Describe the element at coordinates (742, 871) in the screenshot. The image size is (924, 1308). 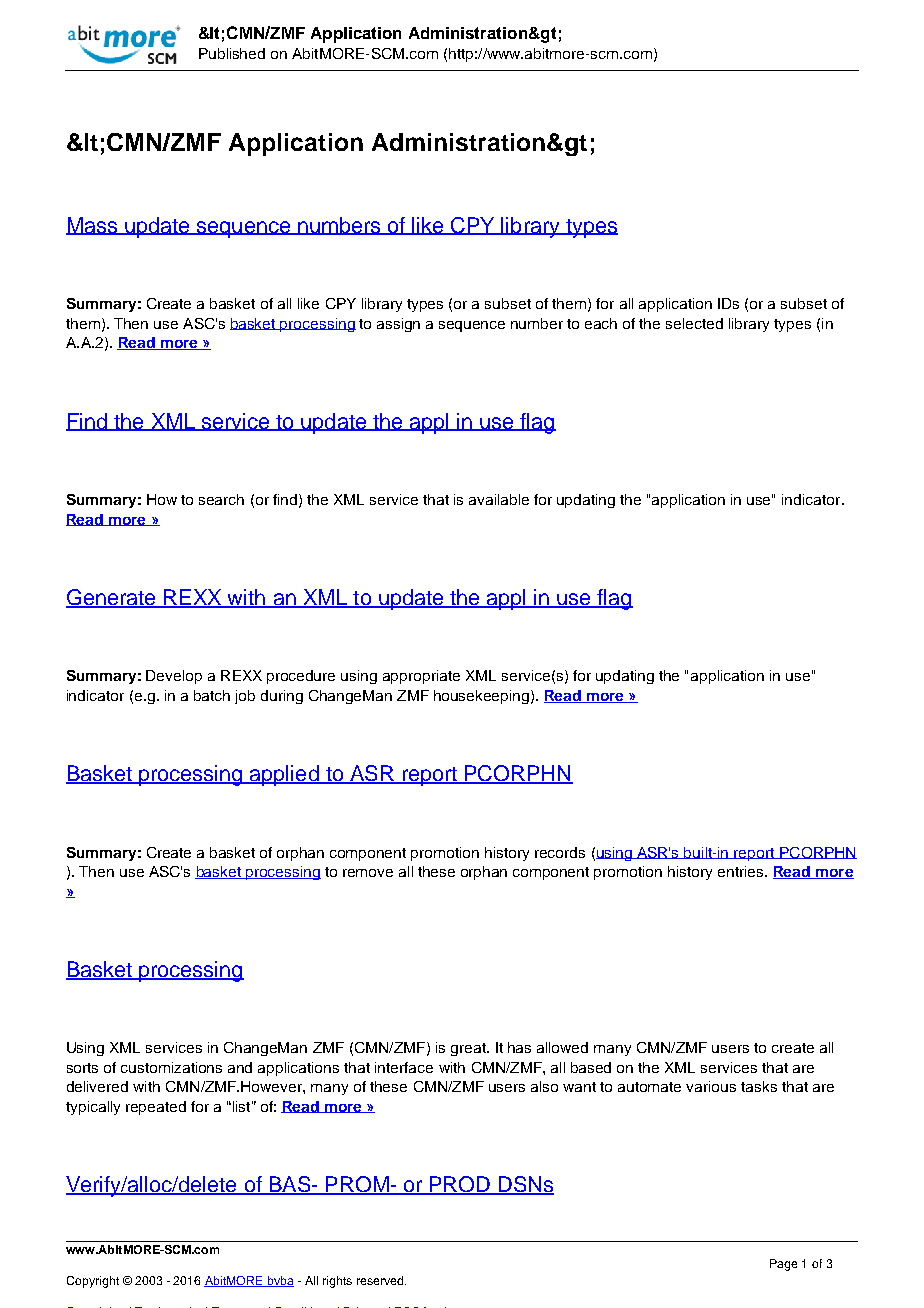
I see `entries` at that location.
